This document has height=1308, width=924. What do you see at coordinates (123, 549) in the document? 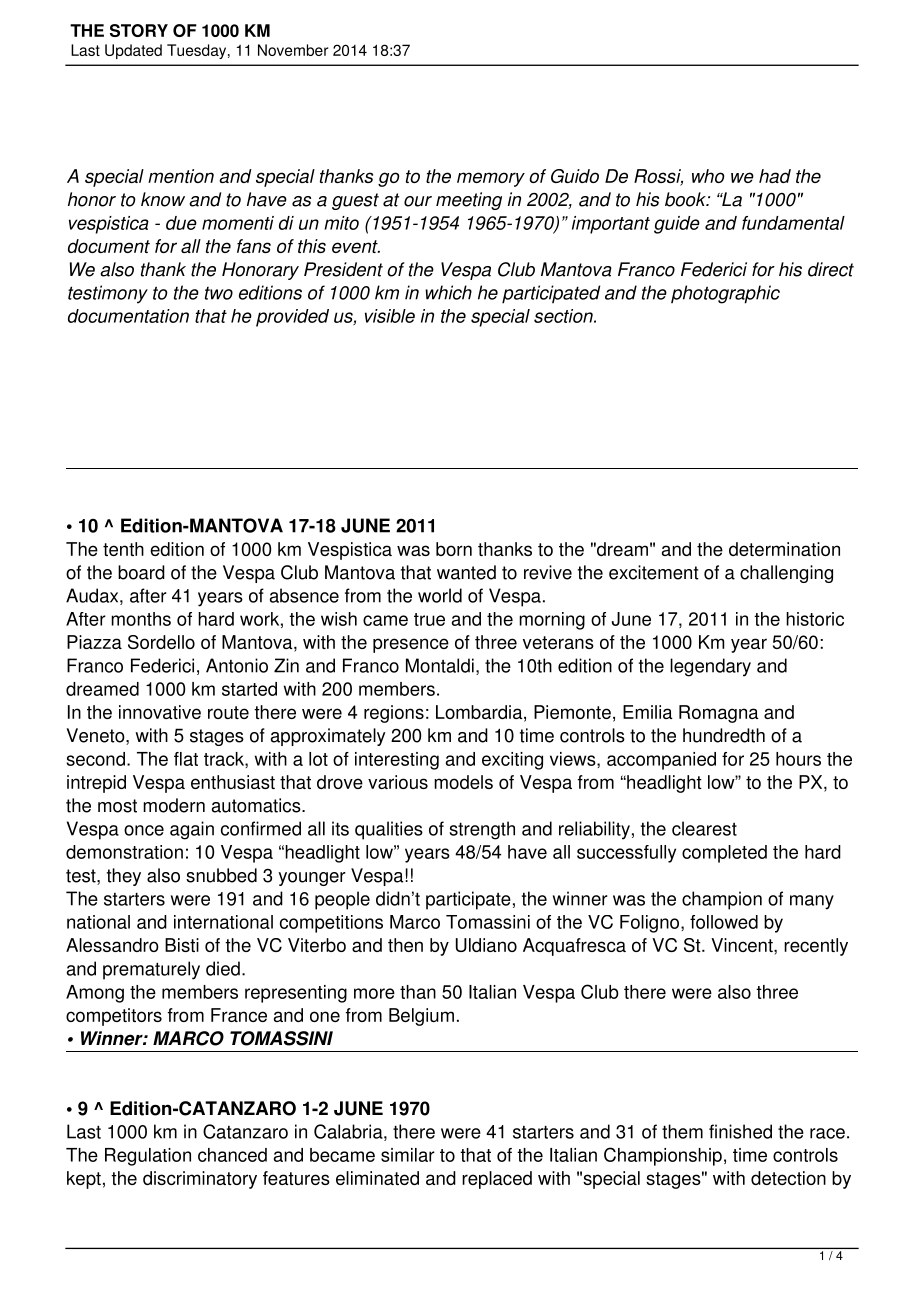
I see `tenth` at bounding box center [123, 549].
